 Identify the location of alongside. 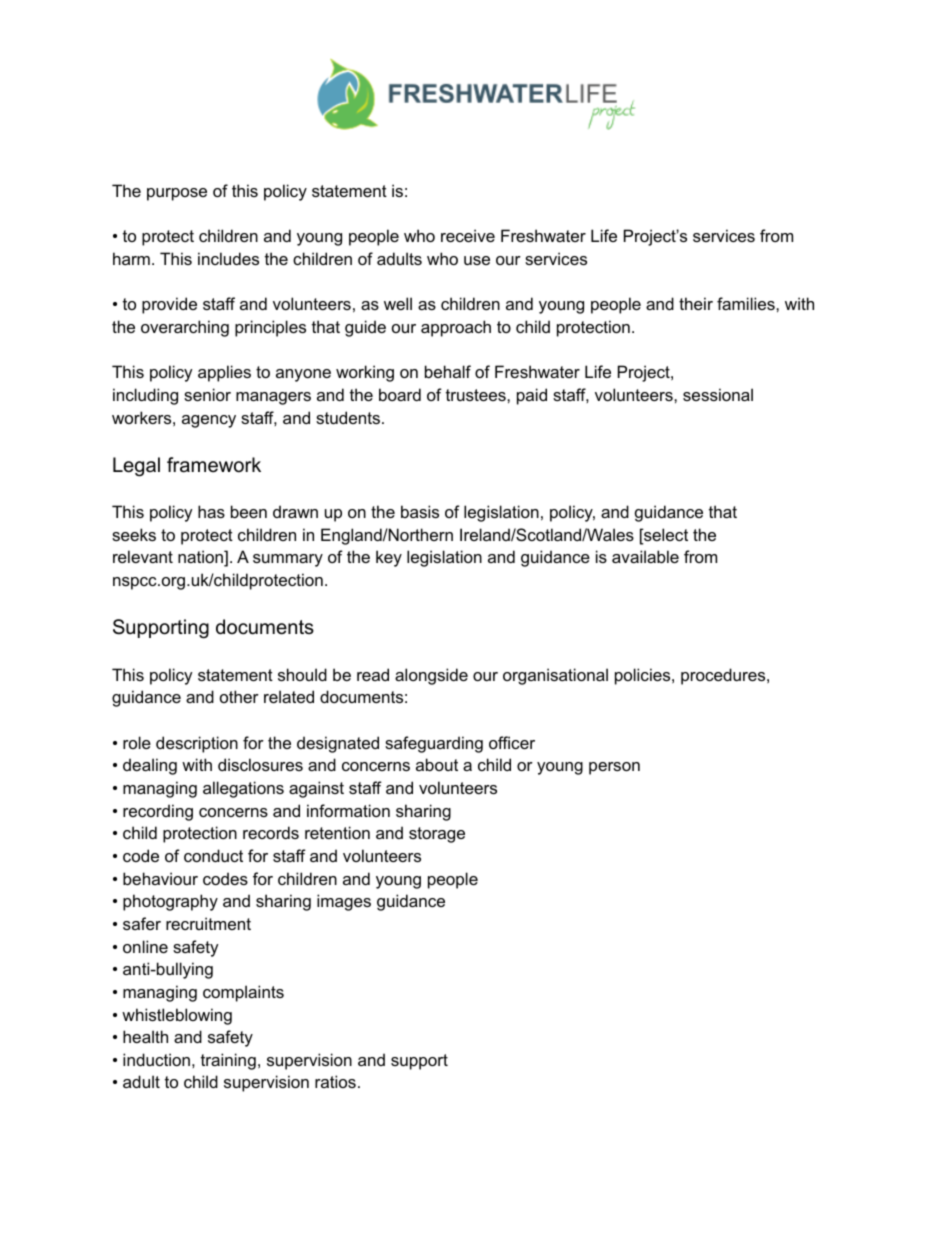
(431, 676).
